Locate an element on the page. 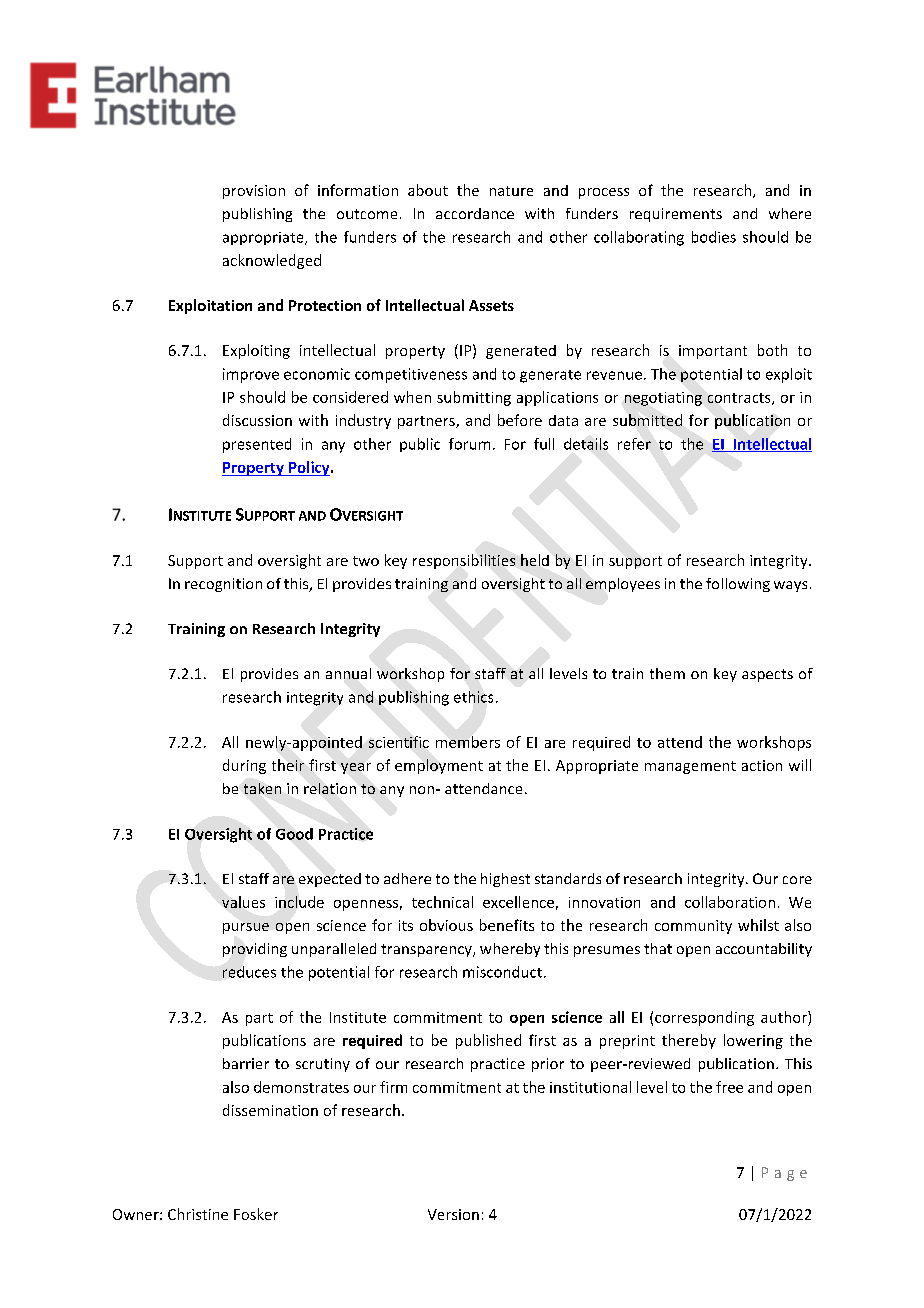 The width and height of the page is (924, 1308). accountability is located at coordinates (764, 950).
